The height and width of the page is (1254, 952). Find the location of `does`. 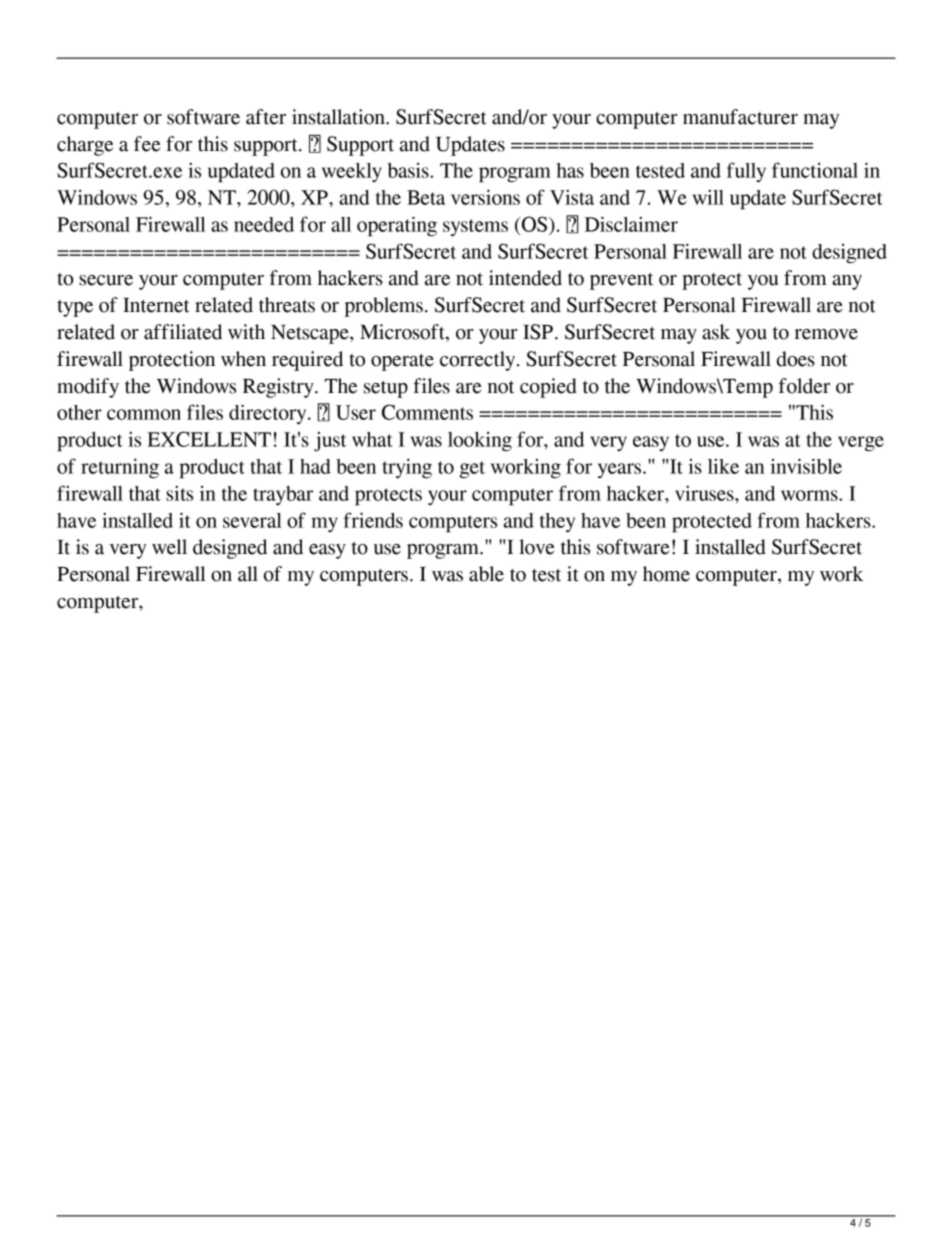

does is located at coordinates (796, 359).
